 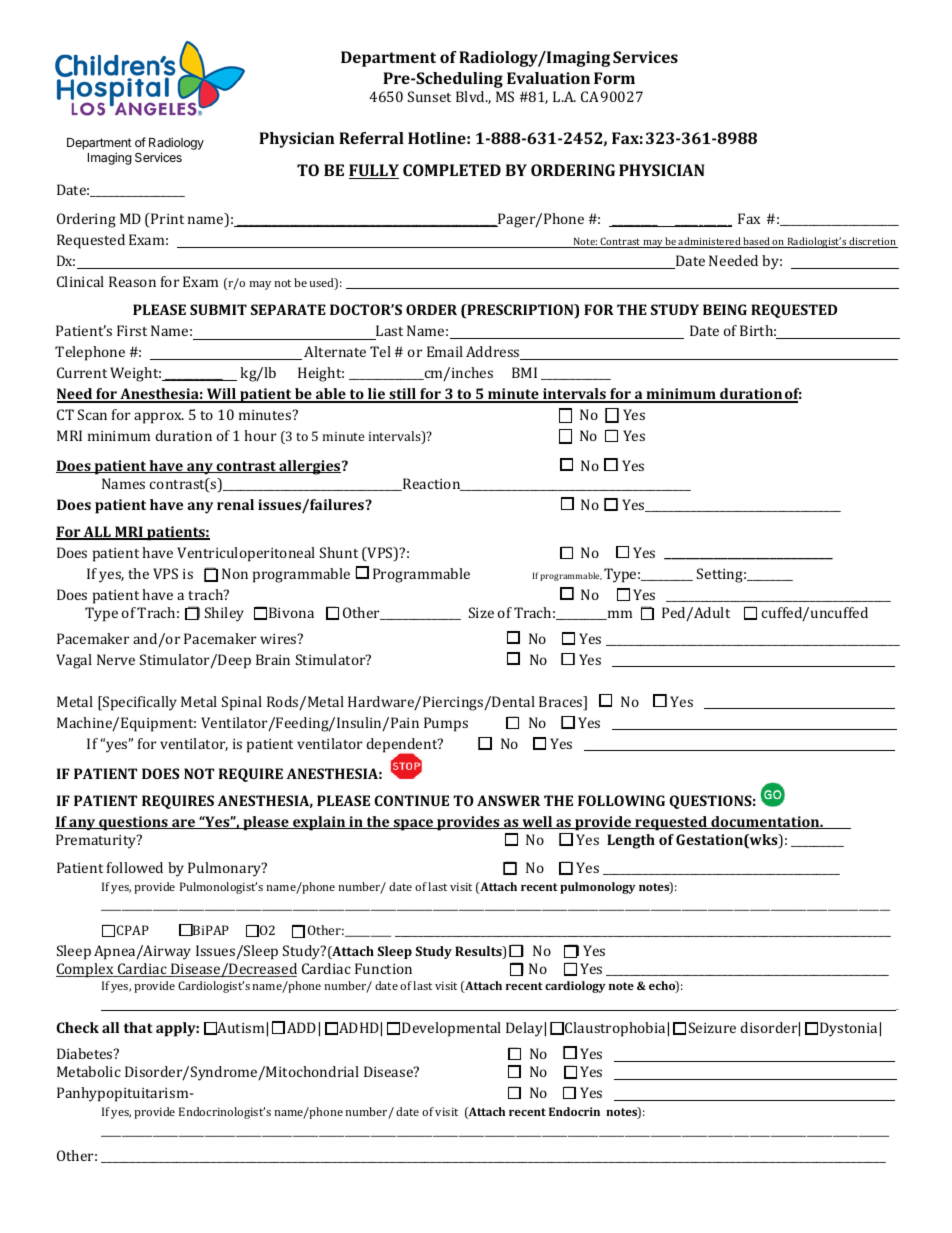 What do you see at coordinates (138, 1027) in the screenshot?
I see `that` at bounding box center [138, 1027].
